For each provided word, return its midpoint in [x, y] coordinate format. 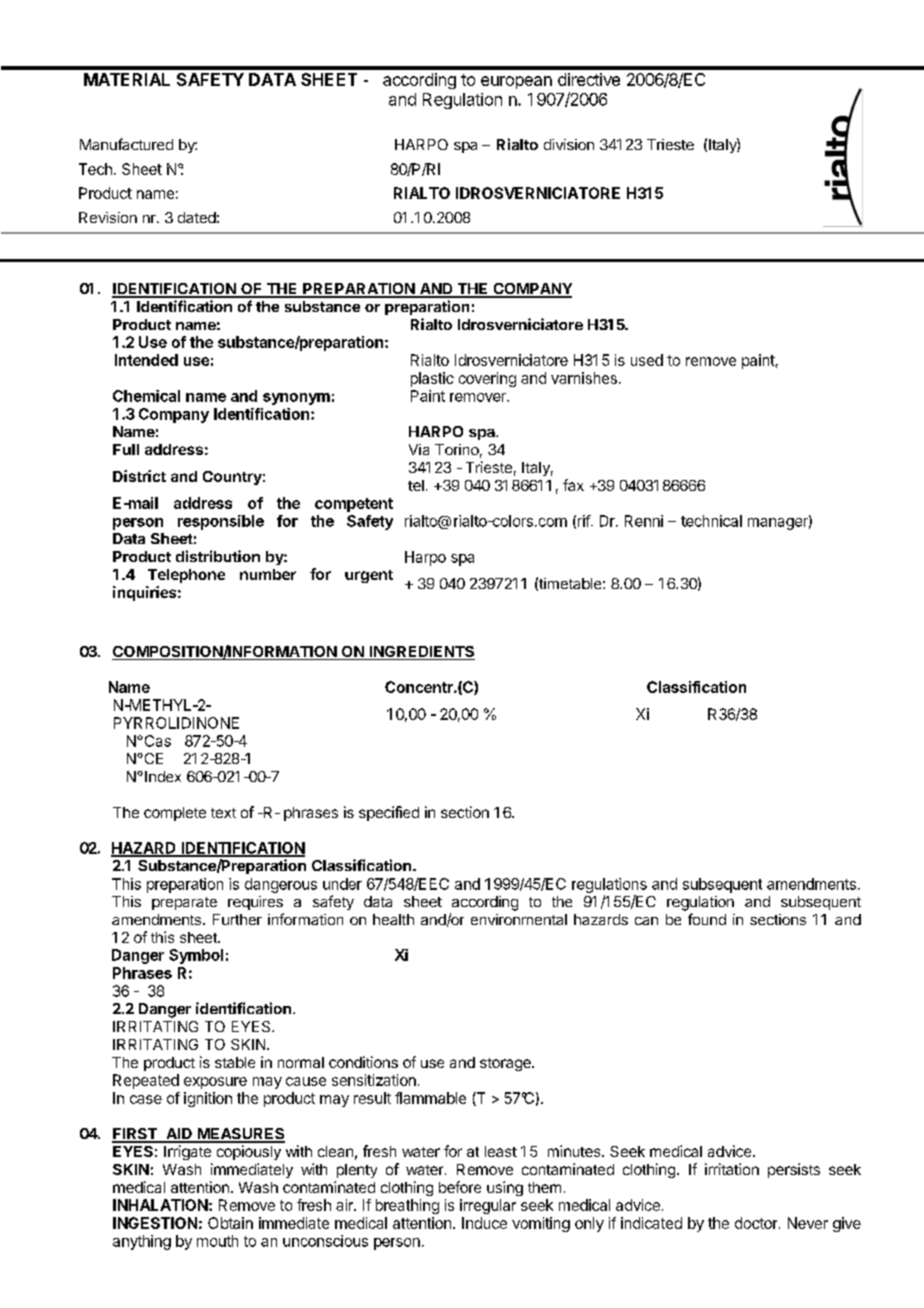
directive [589, 79]
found [707, 919]
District [139, 476]
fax [573, 485]
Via [419, 449]
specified [389, 813]
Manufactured [126, 144]
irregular [488, 1206]
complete [175, 814]
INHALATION [160, 1205]
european [516, 82]
